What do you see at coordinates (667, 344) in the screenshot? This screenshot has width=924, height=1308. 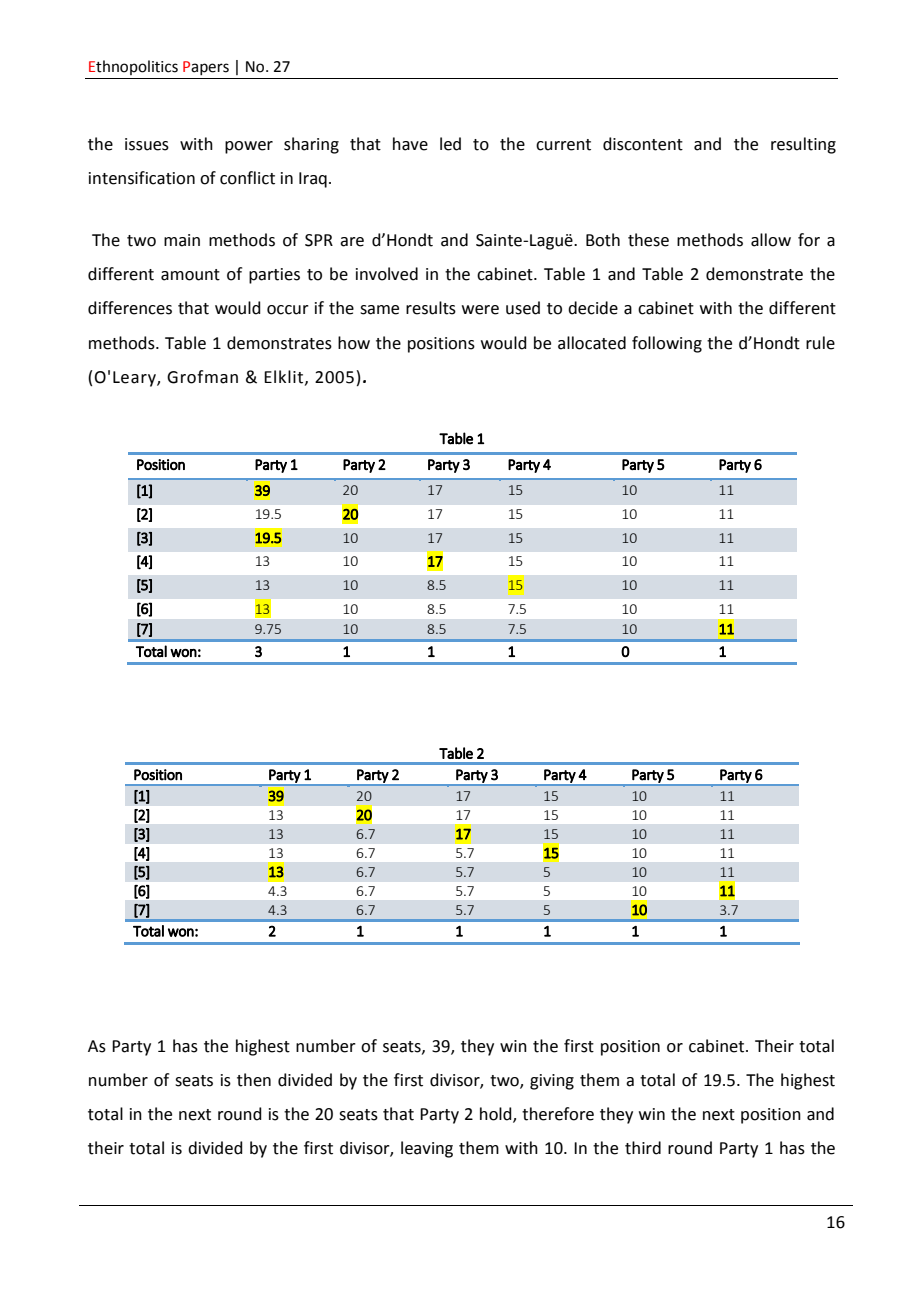 I see `following` at bounding box center [667, 344].
